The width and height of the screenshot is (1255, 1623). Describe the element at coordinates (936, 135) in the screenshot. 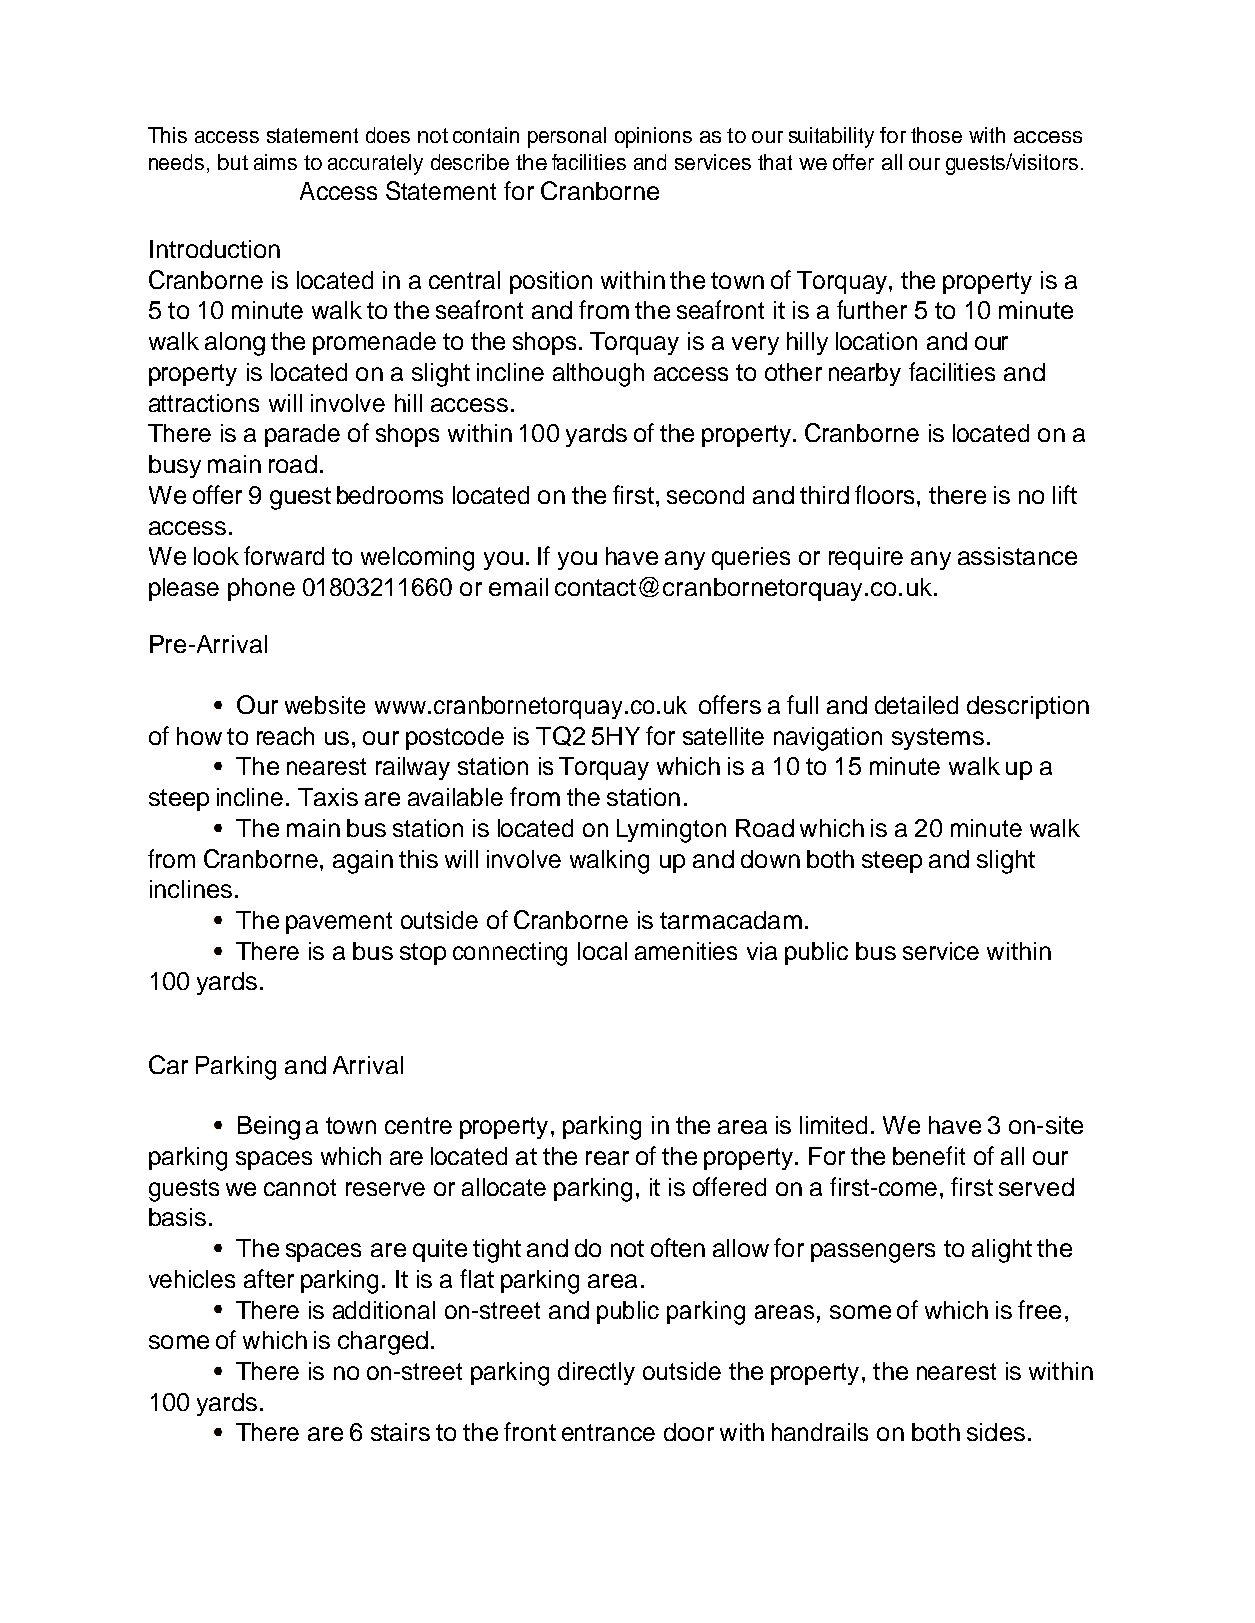

I see `those` at that location.
